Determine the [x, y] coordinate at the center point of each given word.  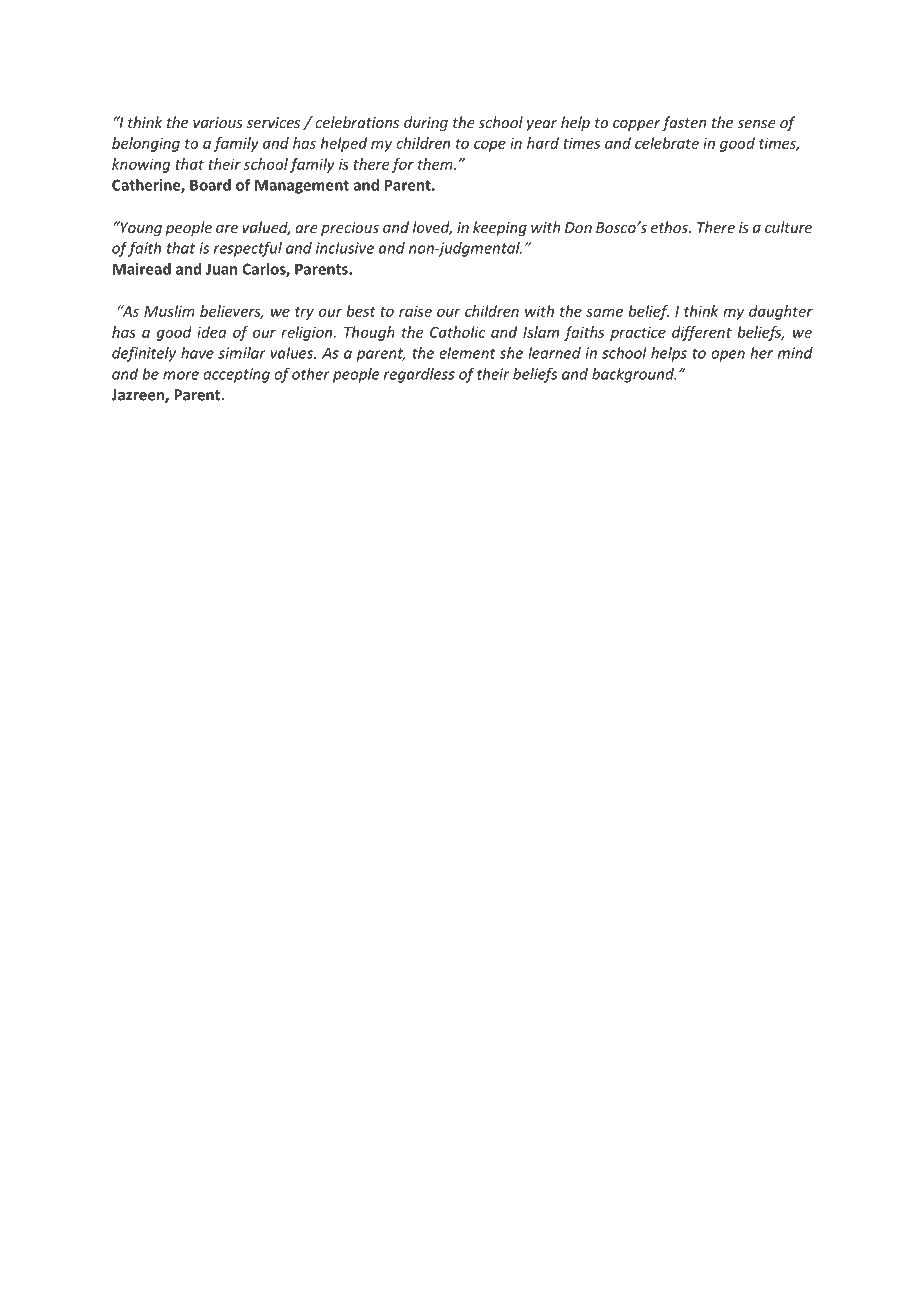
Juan [221, 269]
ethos [670, 227]
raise [415, 311]
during [426, 123]
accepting [236, 375]
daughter [781, 312]
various [218, 122]
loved [432, 228]
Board [210, 185]
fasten [684, 123]
